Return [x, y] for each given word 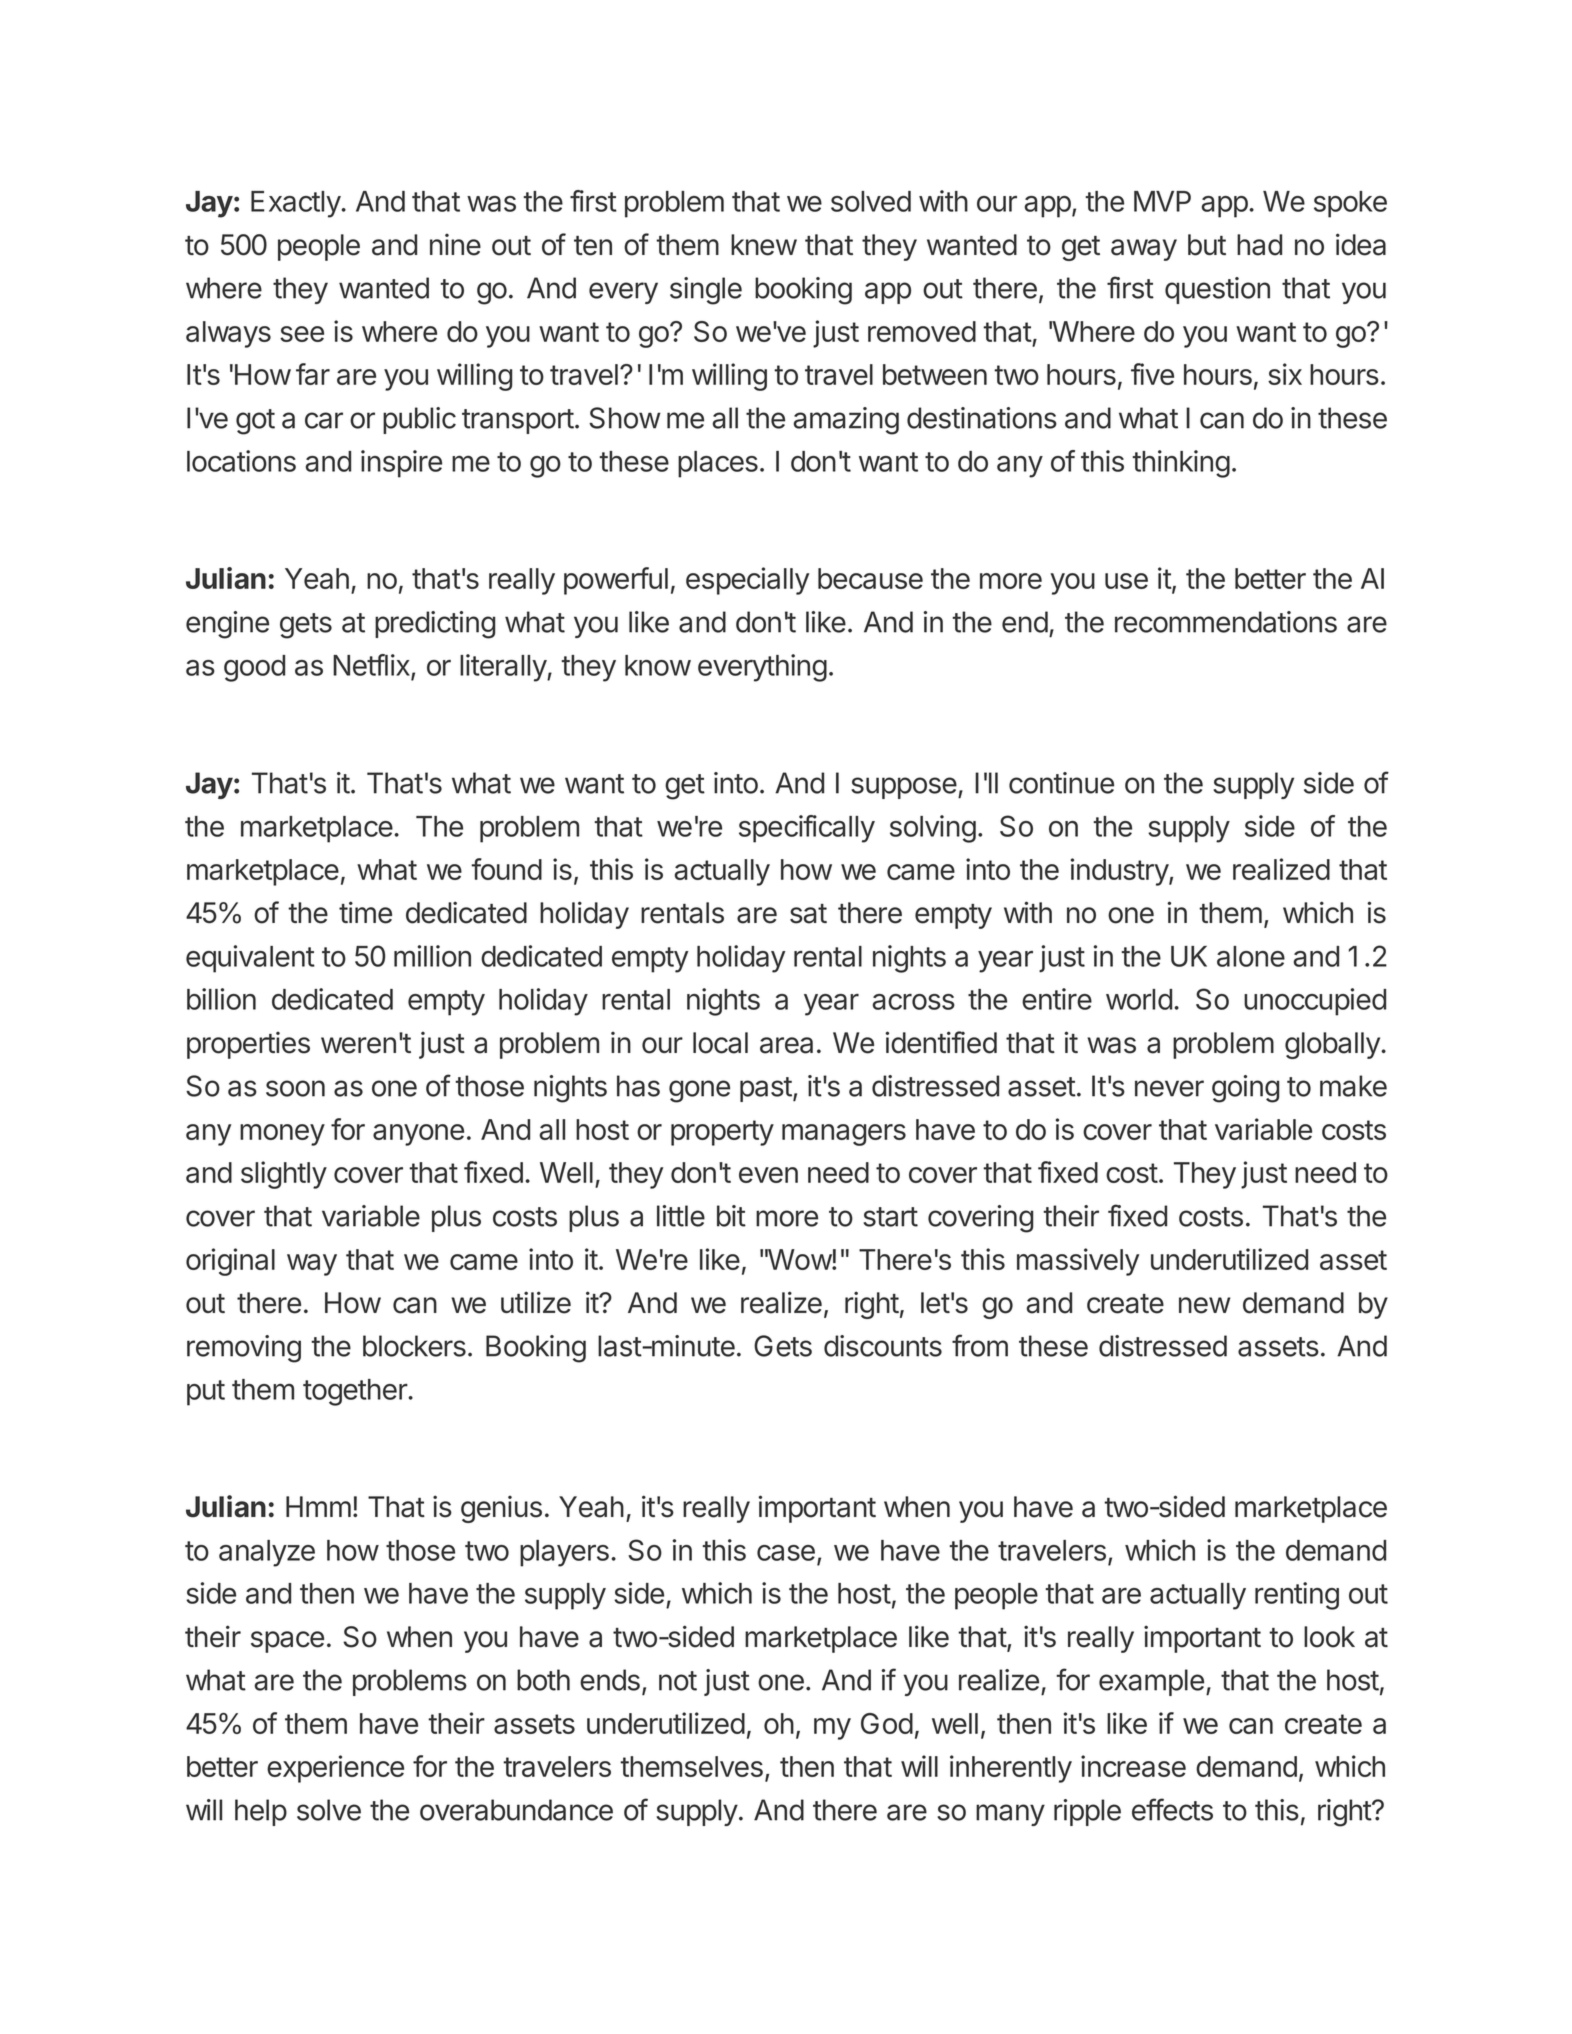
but [1207, 245]
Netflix [372, 666]
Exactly [296, 204]
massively [1078, 1262]
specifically [807, 829]
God [887, 1723]
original [230, 1262]
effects [1172, 1809]
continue [1061, 783]
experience [335, 1769]
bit [731, 1216]
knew [764, 245]
